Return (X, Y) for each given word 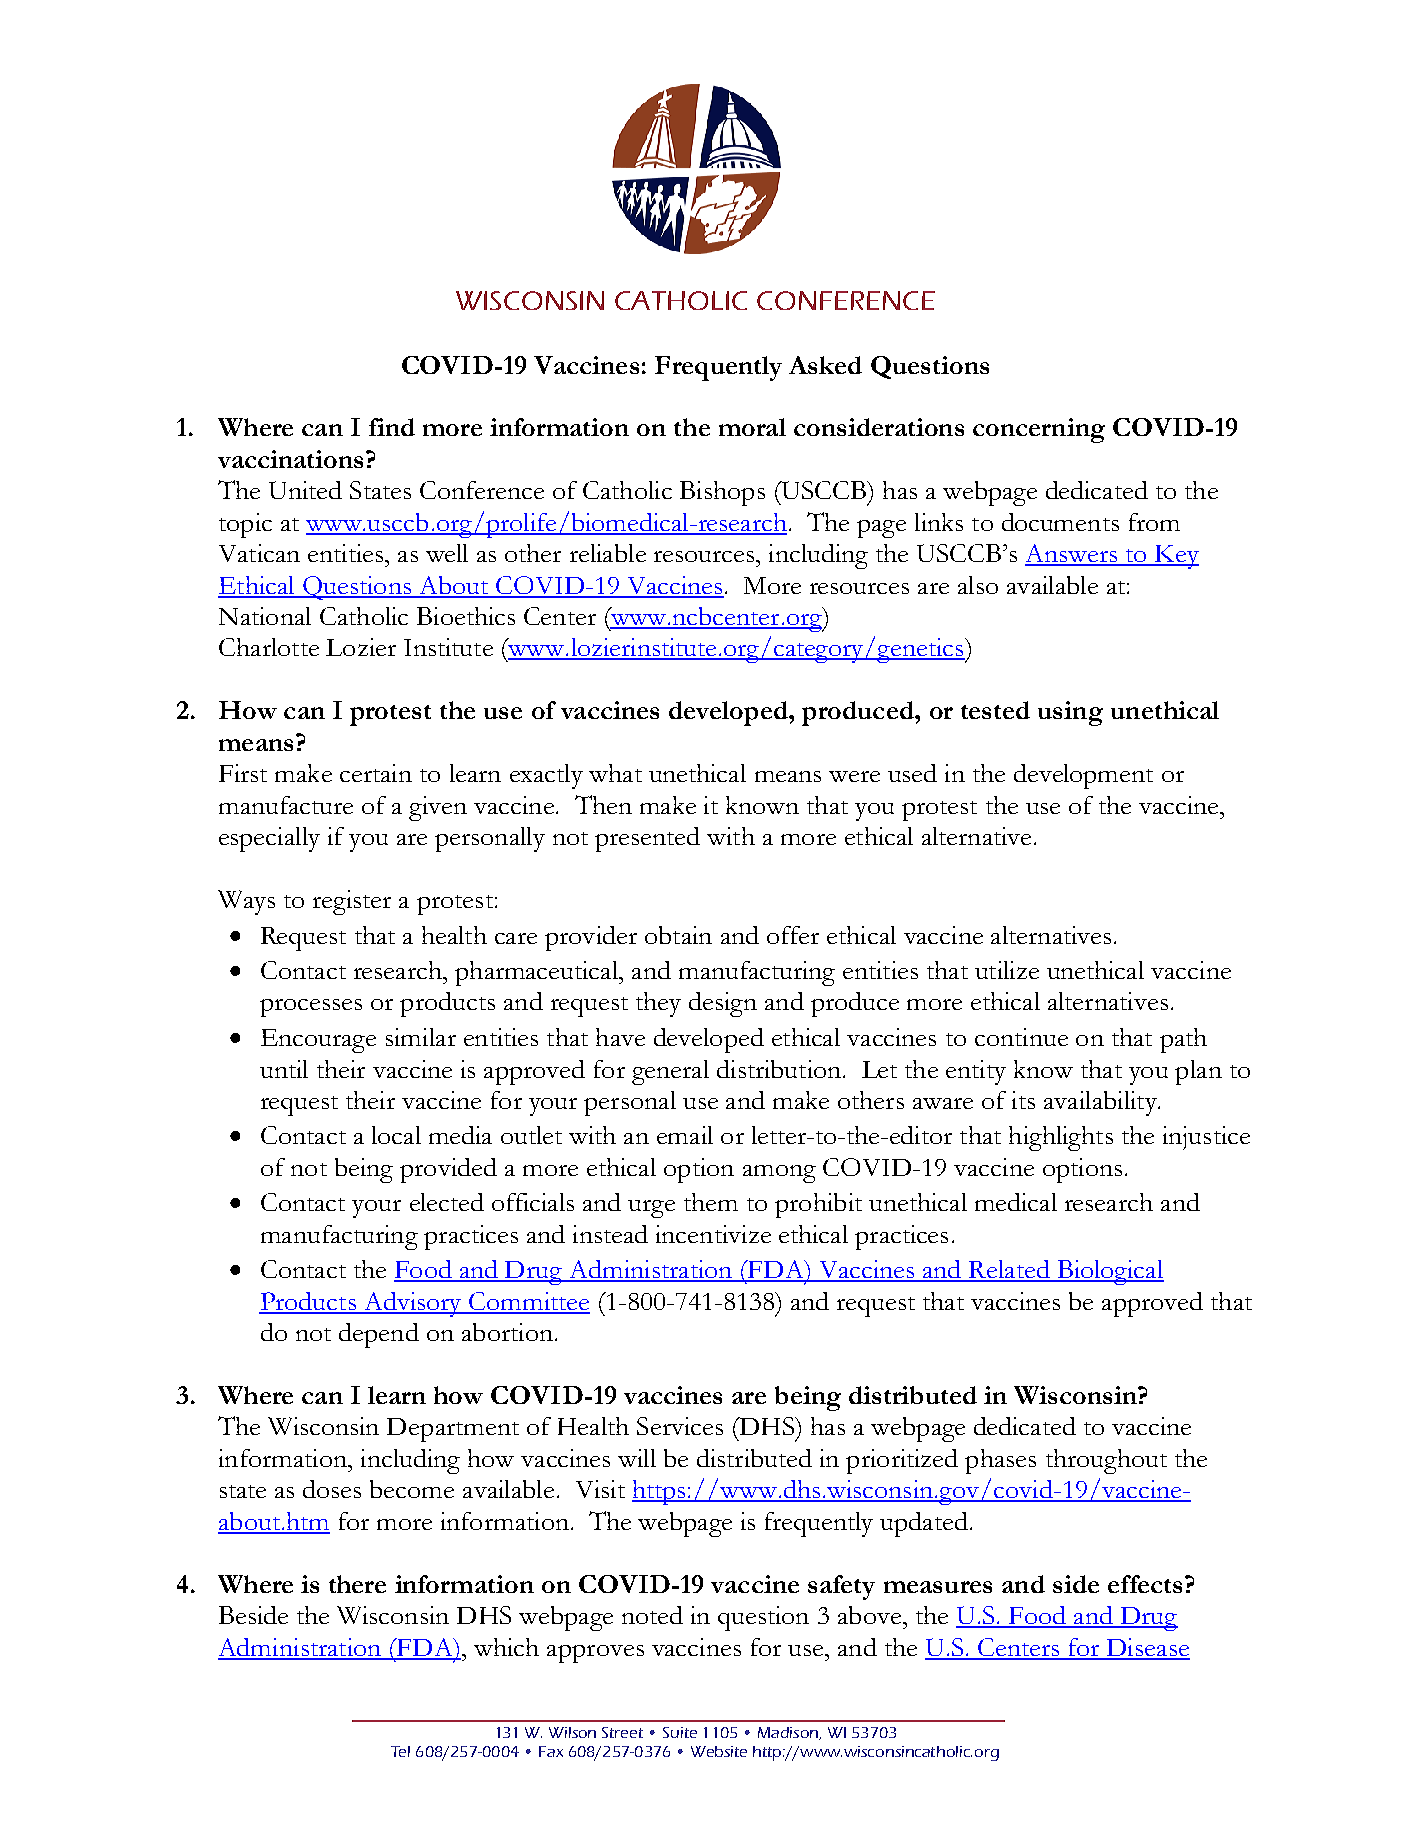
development (1083, 776)
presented (647, 839)
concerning (1039, 430)
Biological (1109, 1272)
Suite (680, 1732)
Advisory (412, 1304)
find (392, 427)
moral (752, 427)
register (352, 902)
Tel (400, 1751)
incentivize (713, 1234)
